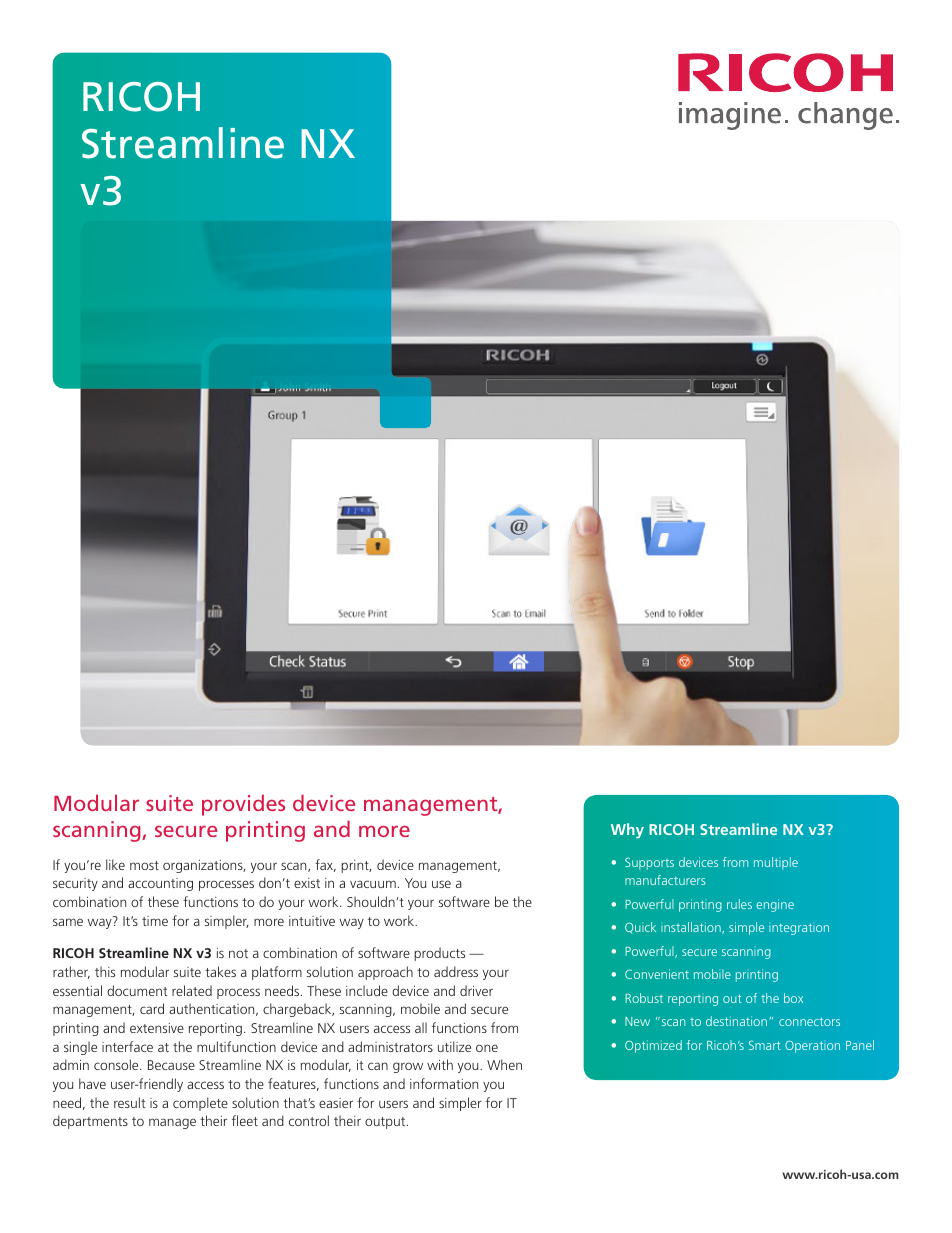 This screenshot has width=952, height=1233. Describe the element at coordinates (657, 974) in the screenshot. I see `Convenient` at that location.
